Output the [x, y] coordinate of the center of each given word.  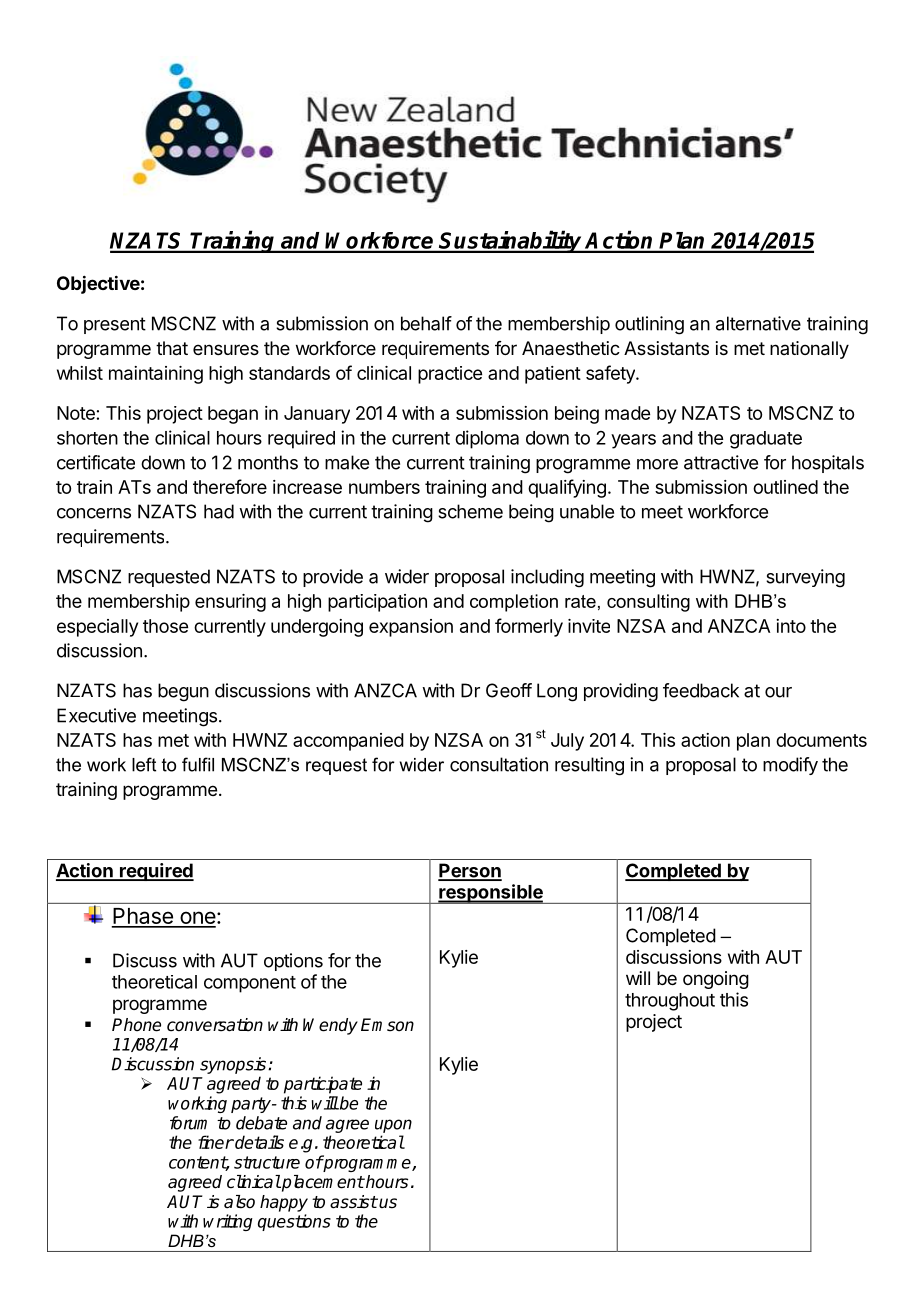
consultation [499, 764]
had [219, 511]
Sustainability [511, 241]
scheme [470, 511]
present [115, 325]
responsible [491, 894]
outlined [785, 487]
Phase [143, 917]
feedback [701, 690]
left [144, 764]
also [239, 1202]
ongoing [716, 980]
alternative [758, 323]
